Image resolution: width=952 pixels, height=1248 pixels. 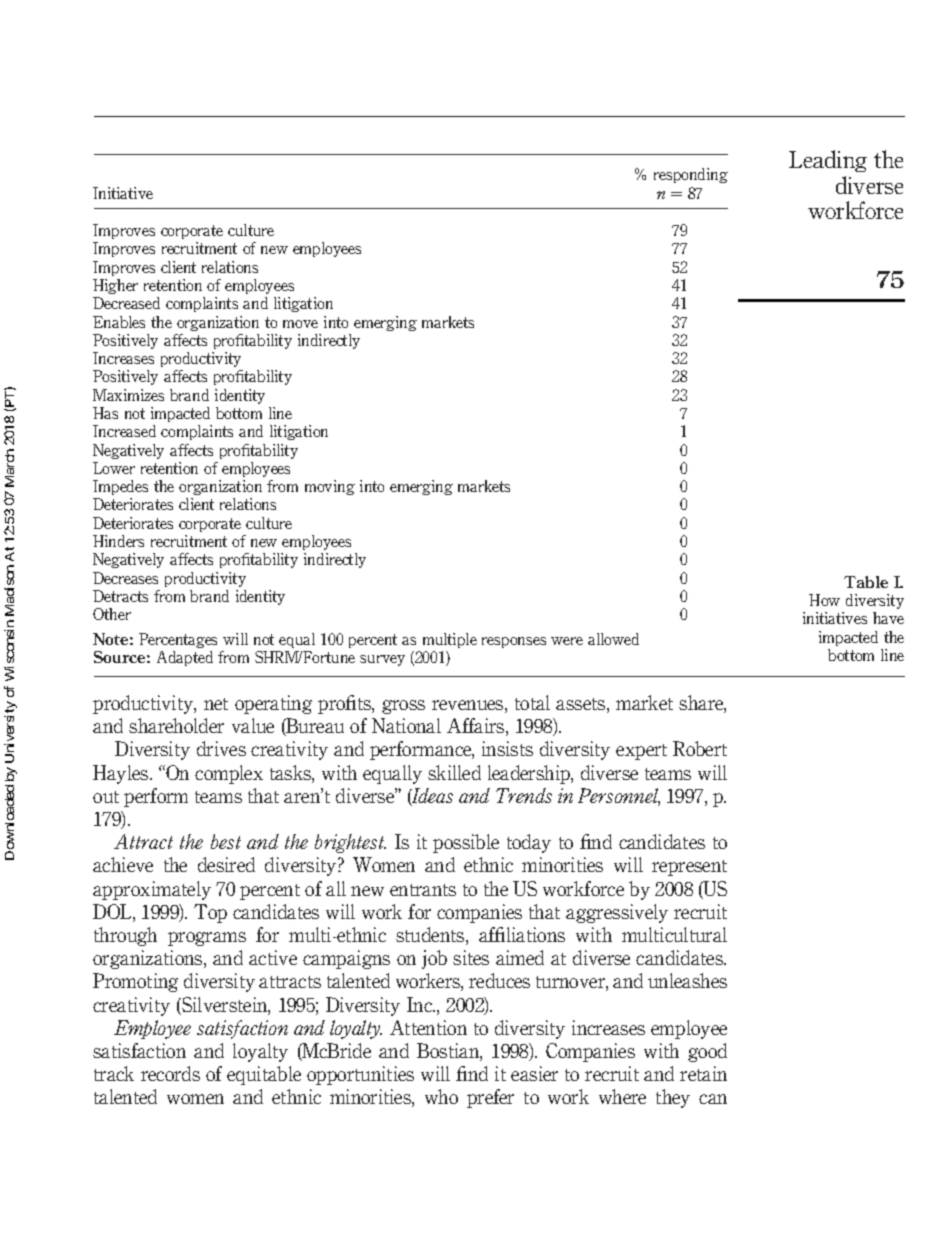 What do you see at coordinates (824, 600) in the page?
I see `How` at bounding box center [824, 600].
